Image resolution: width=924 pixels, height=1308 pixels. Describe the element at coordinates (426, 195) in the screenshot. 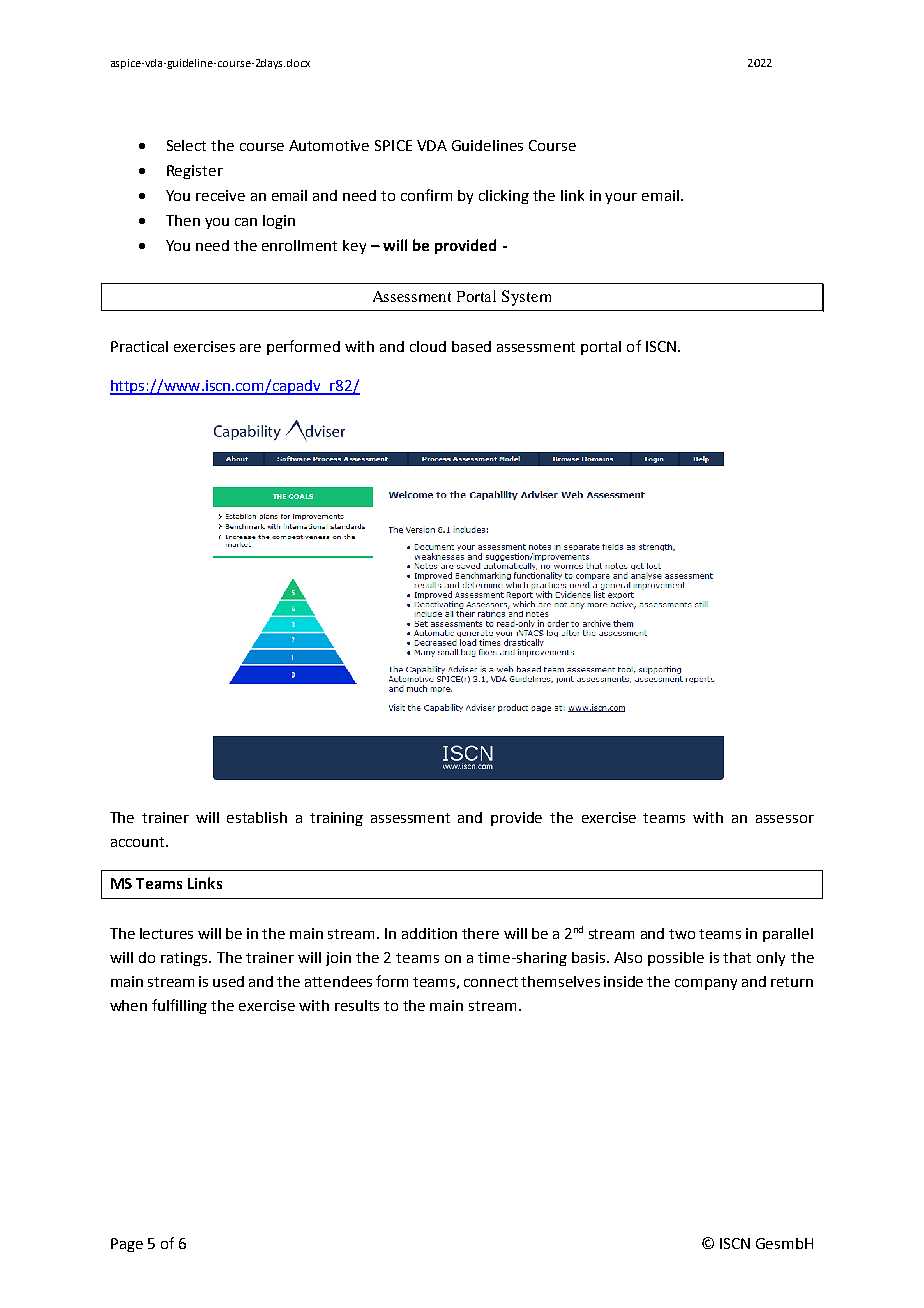

I see `confirm` at that location.
